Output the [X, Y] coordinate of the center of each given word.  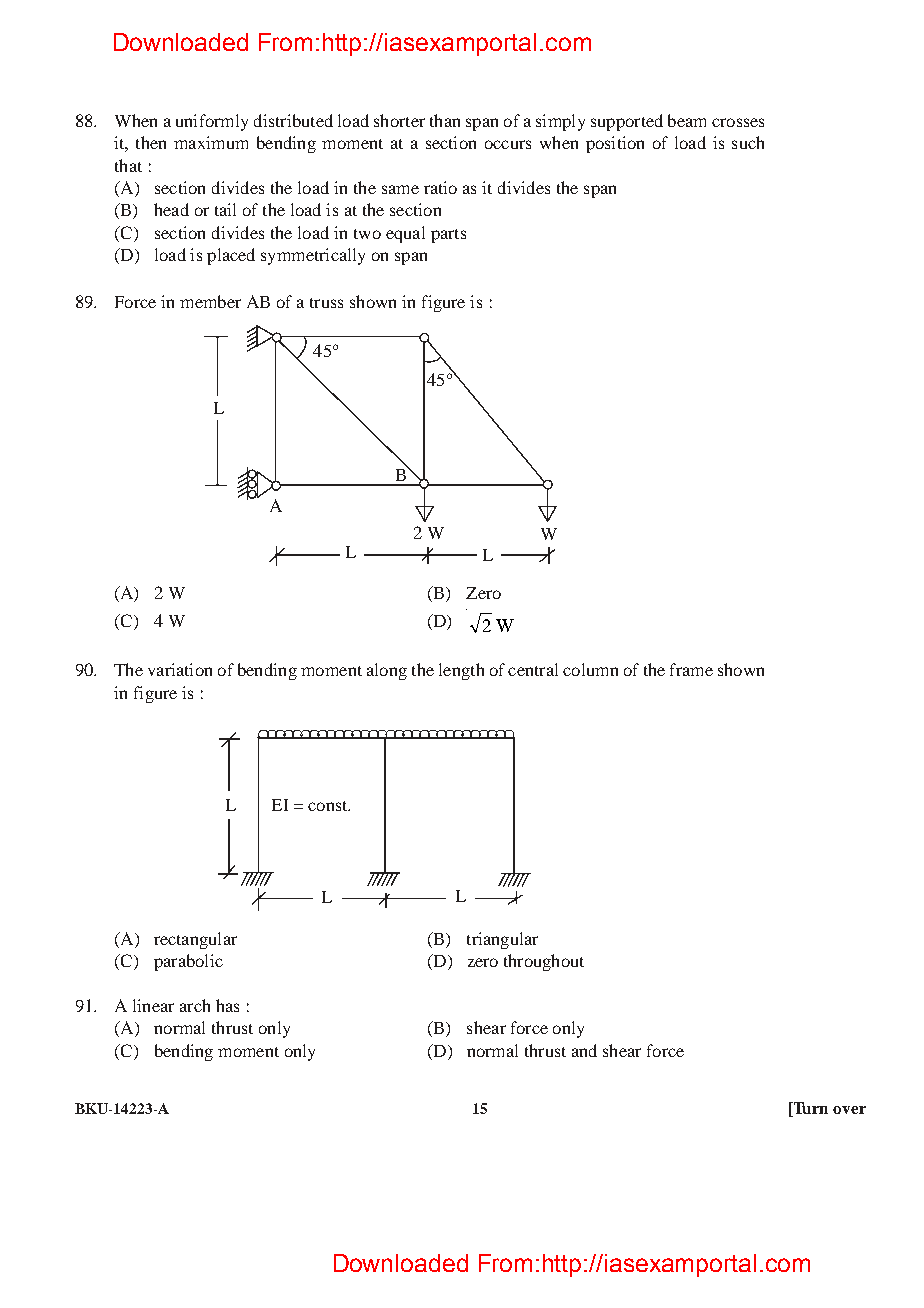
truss [326, 303]
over [849, 1110]
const [329, 806]
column [590, 669]
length [461, 671]
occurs [508, 144]
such [748, 142]
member [210, 301]
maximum [211, 142]
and [584, 1050]
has [227, 1005]
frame [691, 669]
